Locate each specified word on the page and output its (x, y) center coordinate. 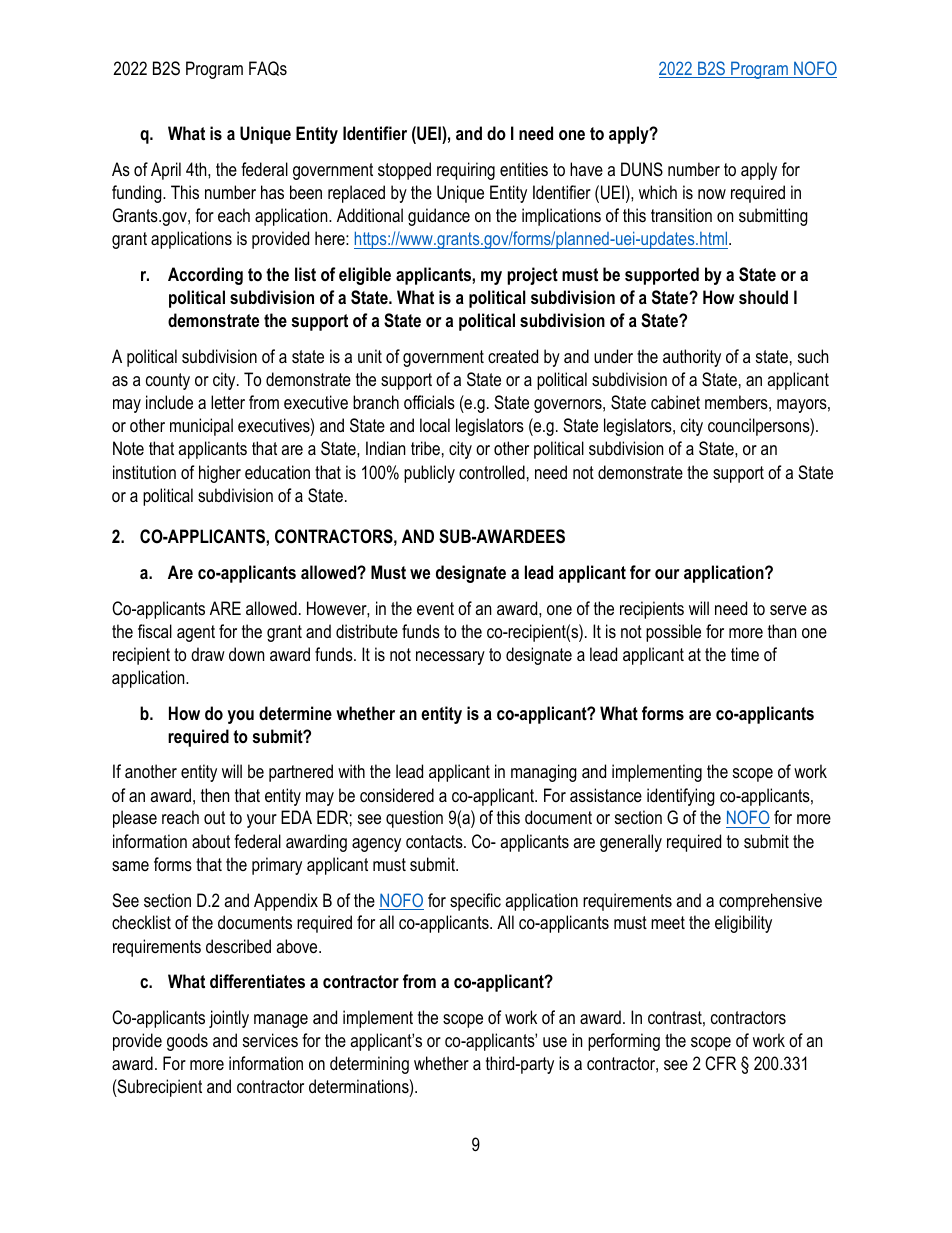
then (215, 795)
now (712, 194)
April (166, 171)
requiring (466, 171)
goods (187, 1042)
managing (544, 773)
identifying (681, 797)
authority (692, 358)
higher (220, 474)
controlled (492, 472)
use (555, 1042)
